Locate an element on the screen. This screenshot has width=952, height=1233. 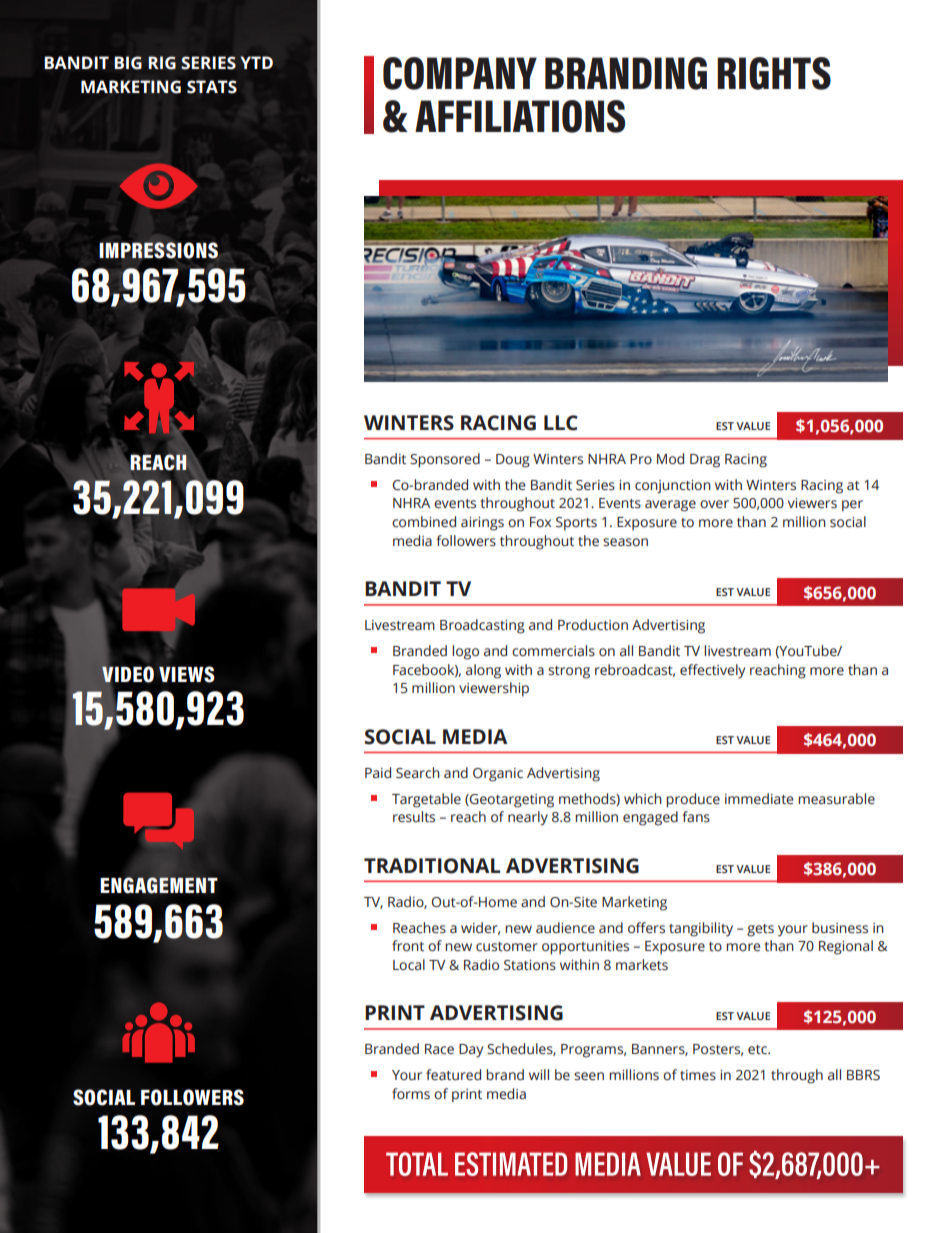
measurable is located at coordinates (836, 799).
